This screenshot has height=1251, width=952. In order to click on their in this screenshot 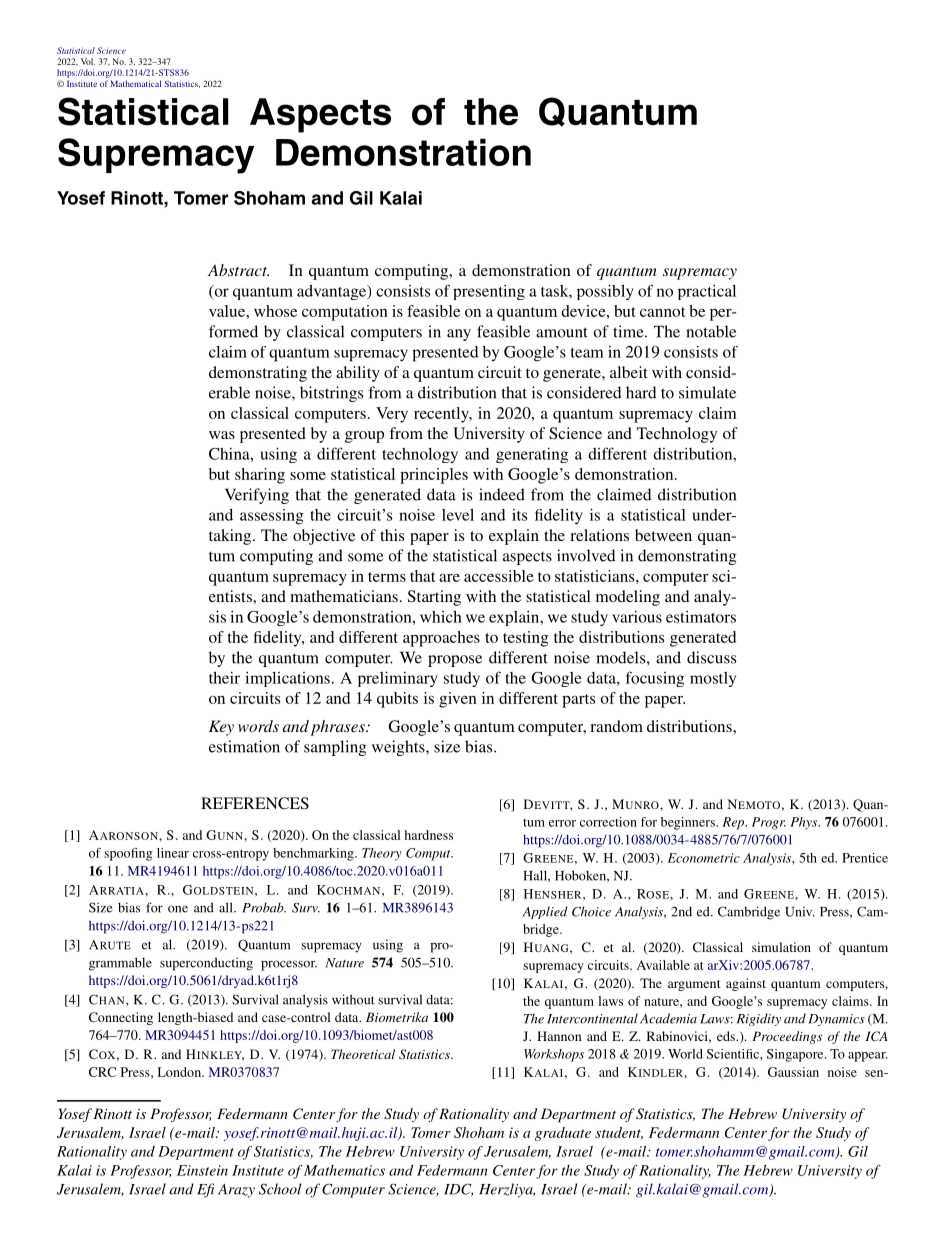, I will do `click(224, 677)`.
